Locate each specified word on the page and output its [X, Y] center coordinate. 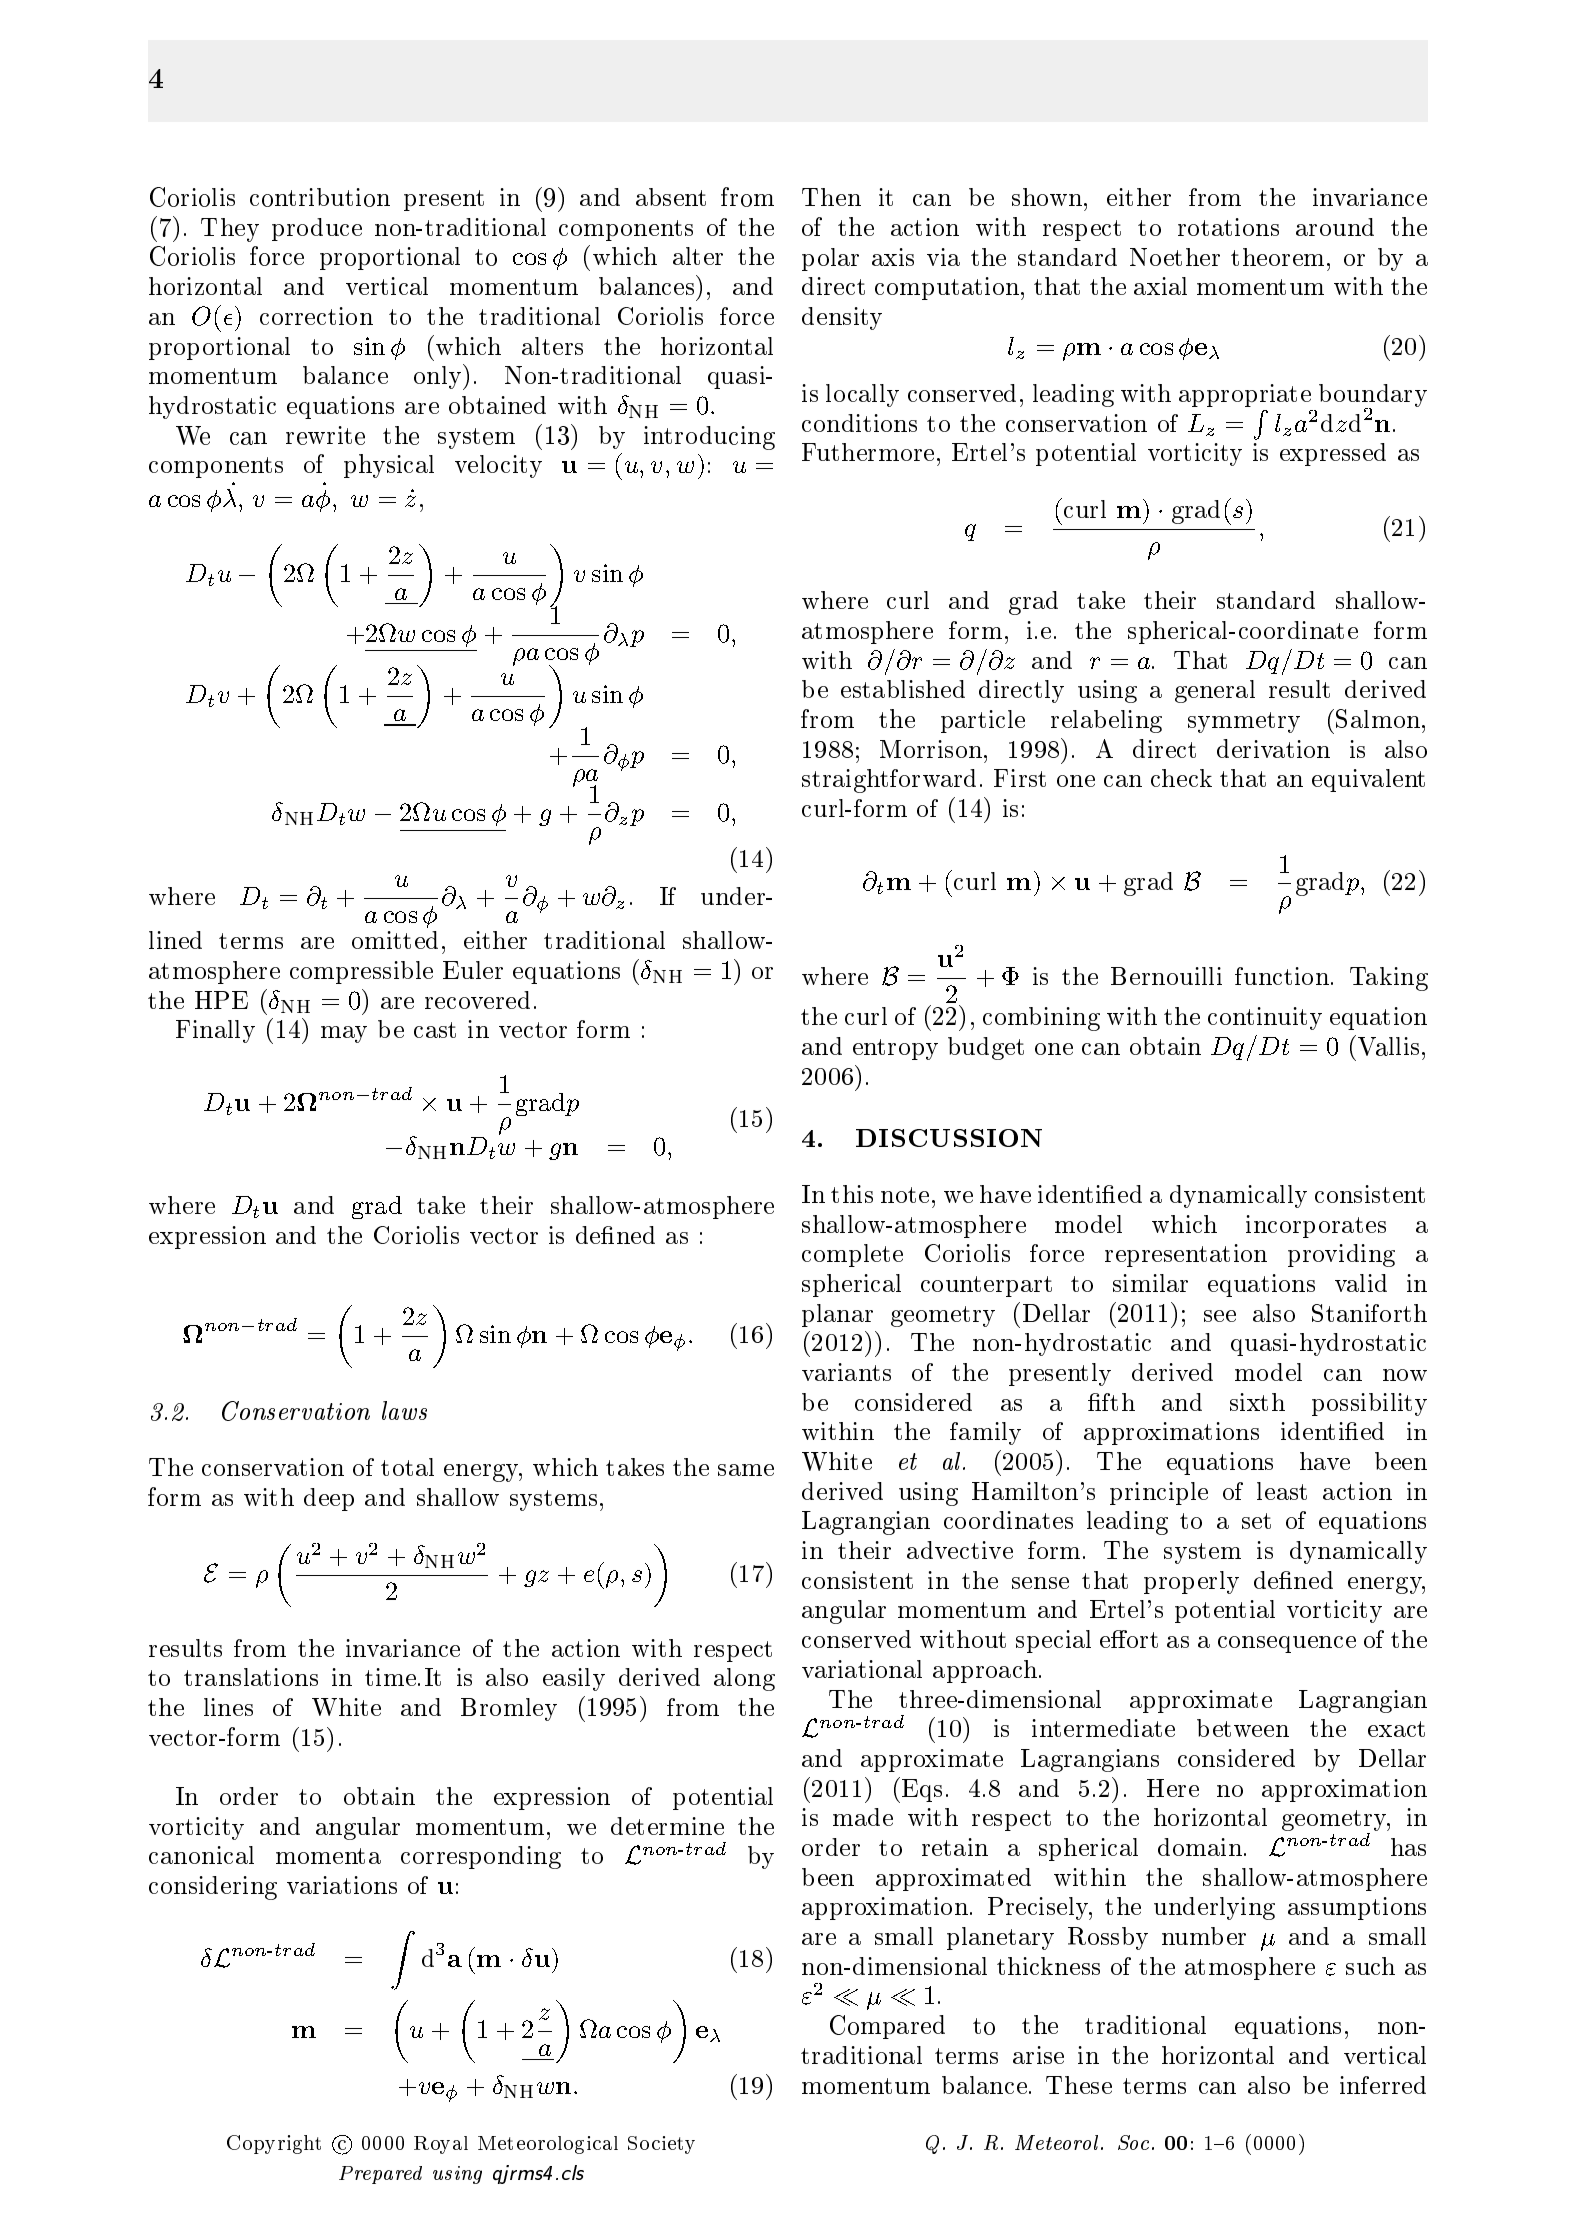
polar [830, 259]
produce [317, 229]
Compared [887, 2027]
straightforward [889, 781]
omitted [395, 940]
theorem [1277, 257]
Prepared [380, 2175]
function [1282, 976]
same [746, 1470]
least [1282, 1491]
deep [329, 1499]
